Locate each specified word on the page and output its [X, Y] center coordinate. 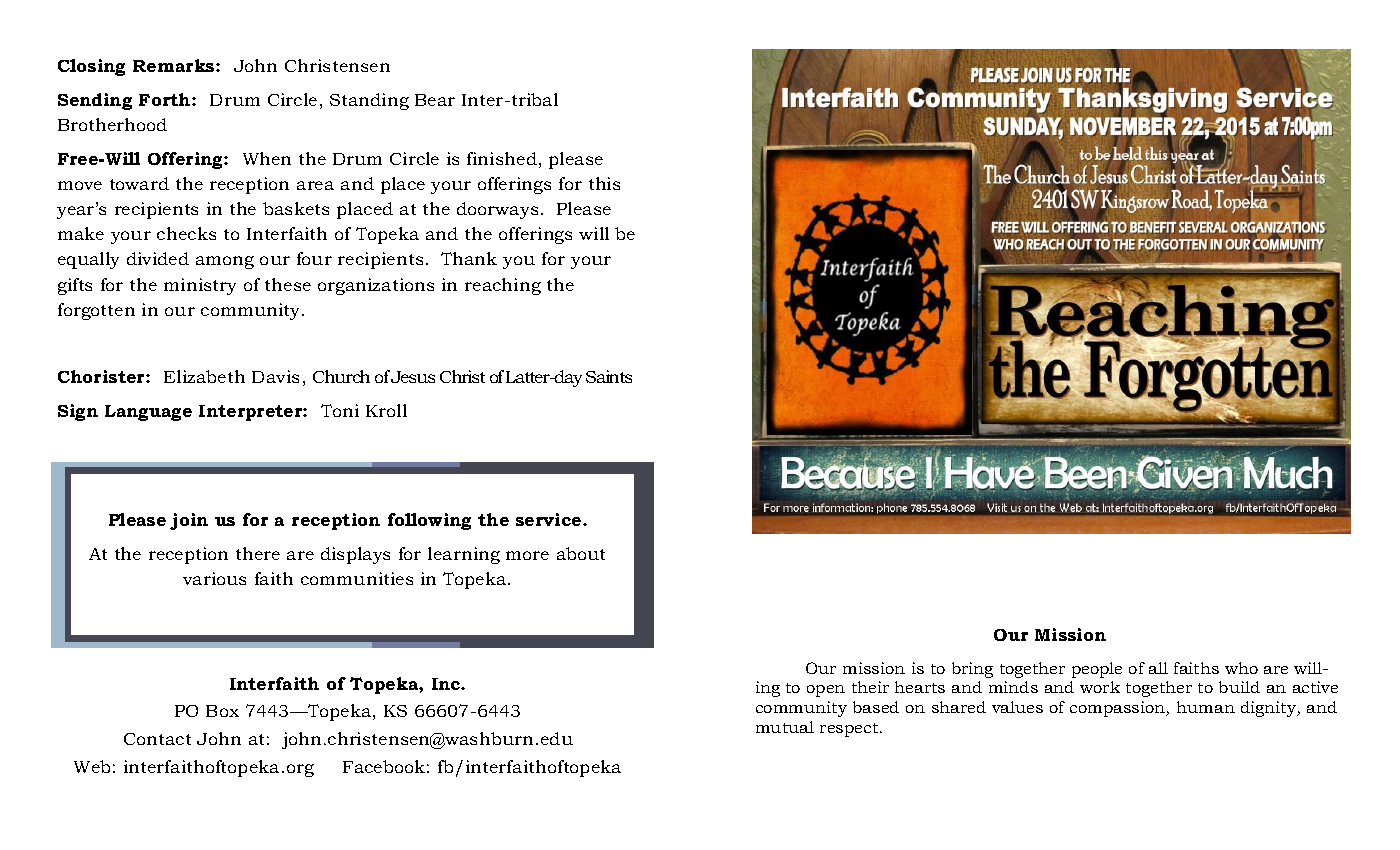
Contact [157, 739]
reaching [503, 286]
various [214, 578]
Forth [166, 99]
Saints [609, 376]
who [1241, 668]
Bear [435, 100]
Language [148, 413]
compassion [1119, 709]
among [225, 262]
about [581, 553]
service [550, 519]
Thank [469, 258]
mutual [785, 727]
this [604, 183]
